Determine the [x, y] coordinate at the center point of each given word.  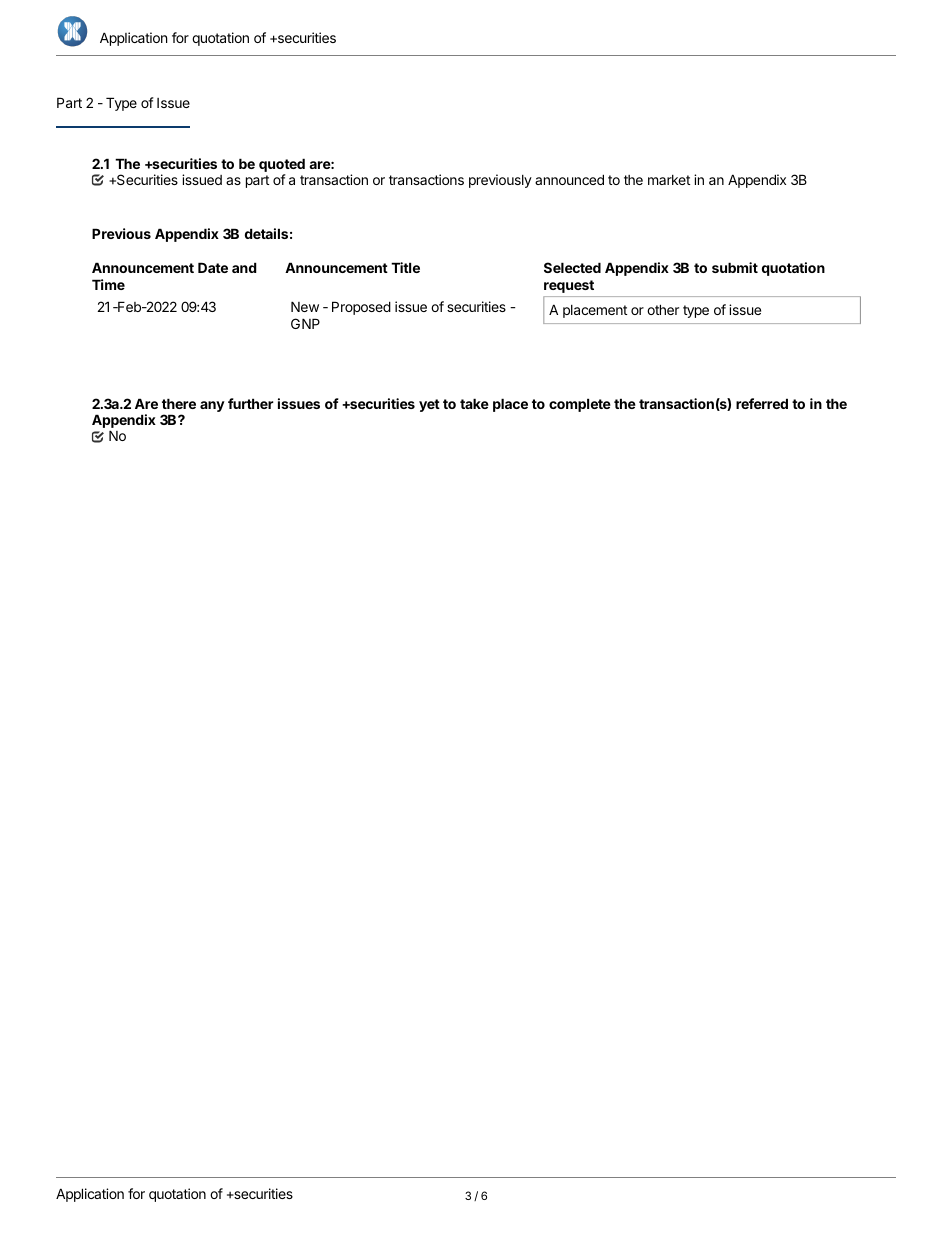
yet [429, 405]
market [669, 180]
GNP [305, 323]
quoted [282, 165]
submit [735, 267]
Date [213, 267]
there [179, 403]
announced [569, 179]
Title [405, 267]
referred [762, 403]
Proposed [361, 308]
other [663, 309]
